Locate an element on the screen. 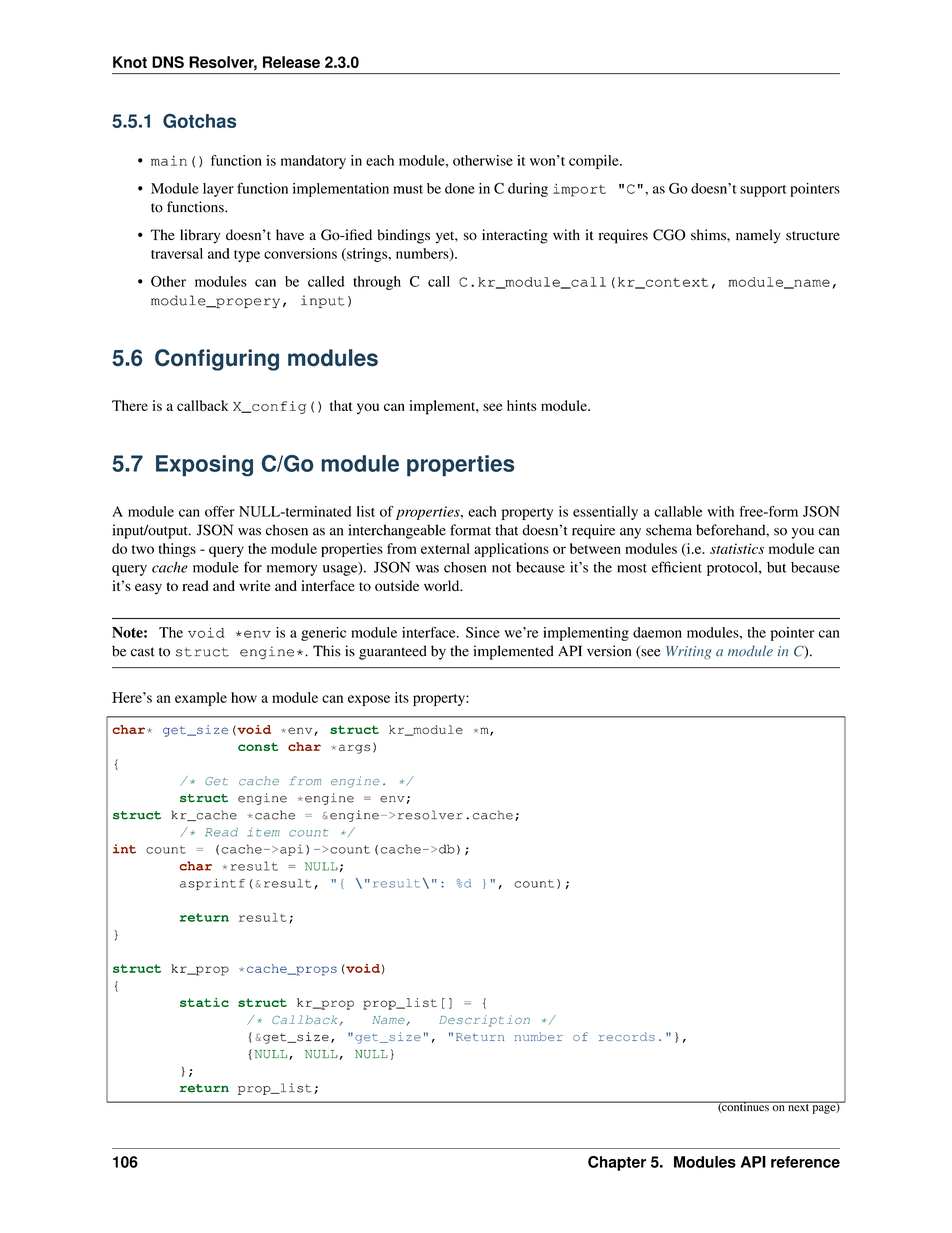  write is located at coordinates (254, 585).
